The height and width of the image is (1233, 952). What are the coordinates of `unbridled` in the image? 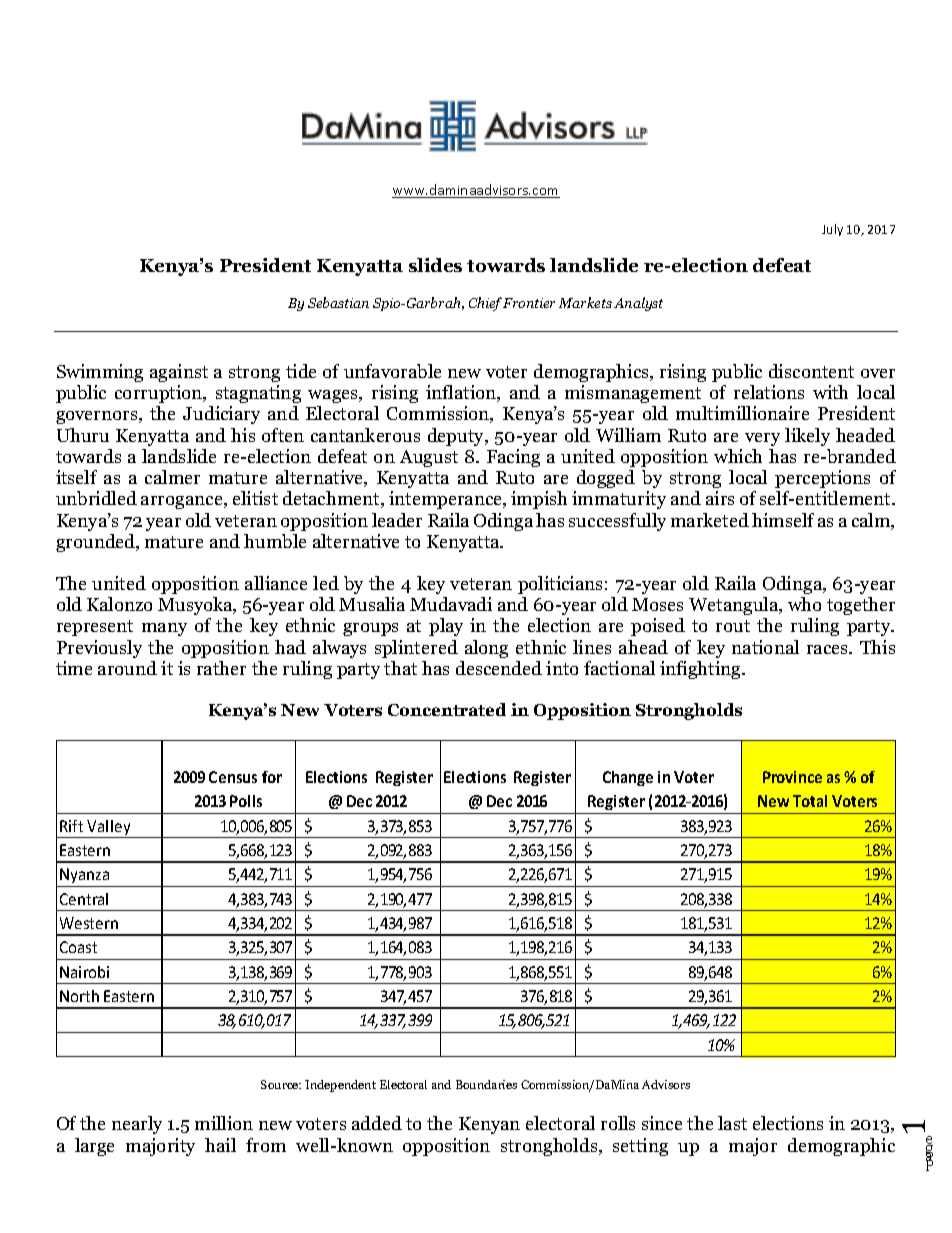 It's located at (96, 498).
